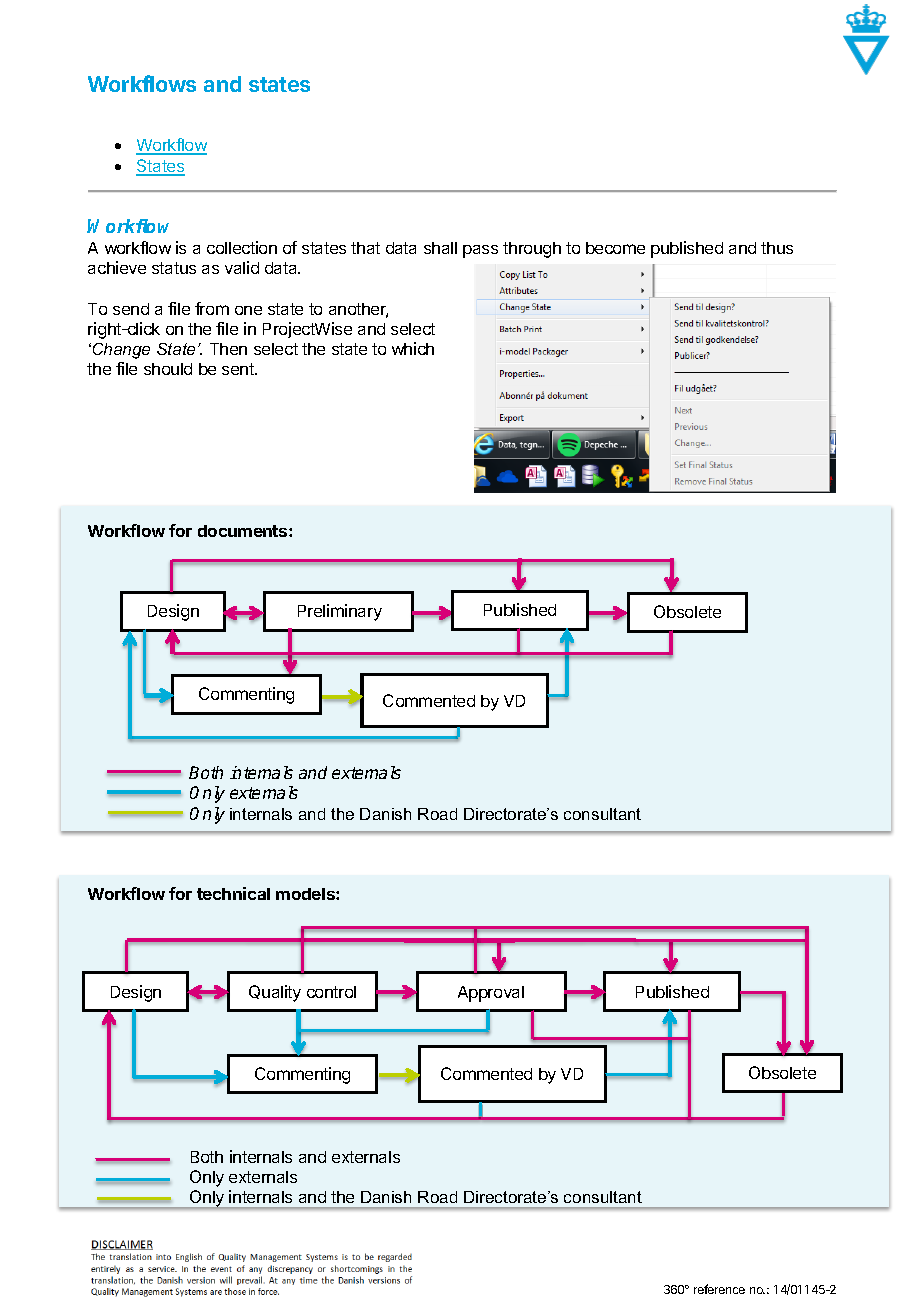  Describe the element at coordinates (174, 268) in the screenshot. I see `status` at that location.
